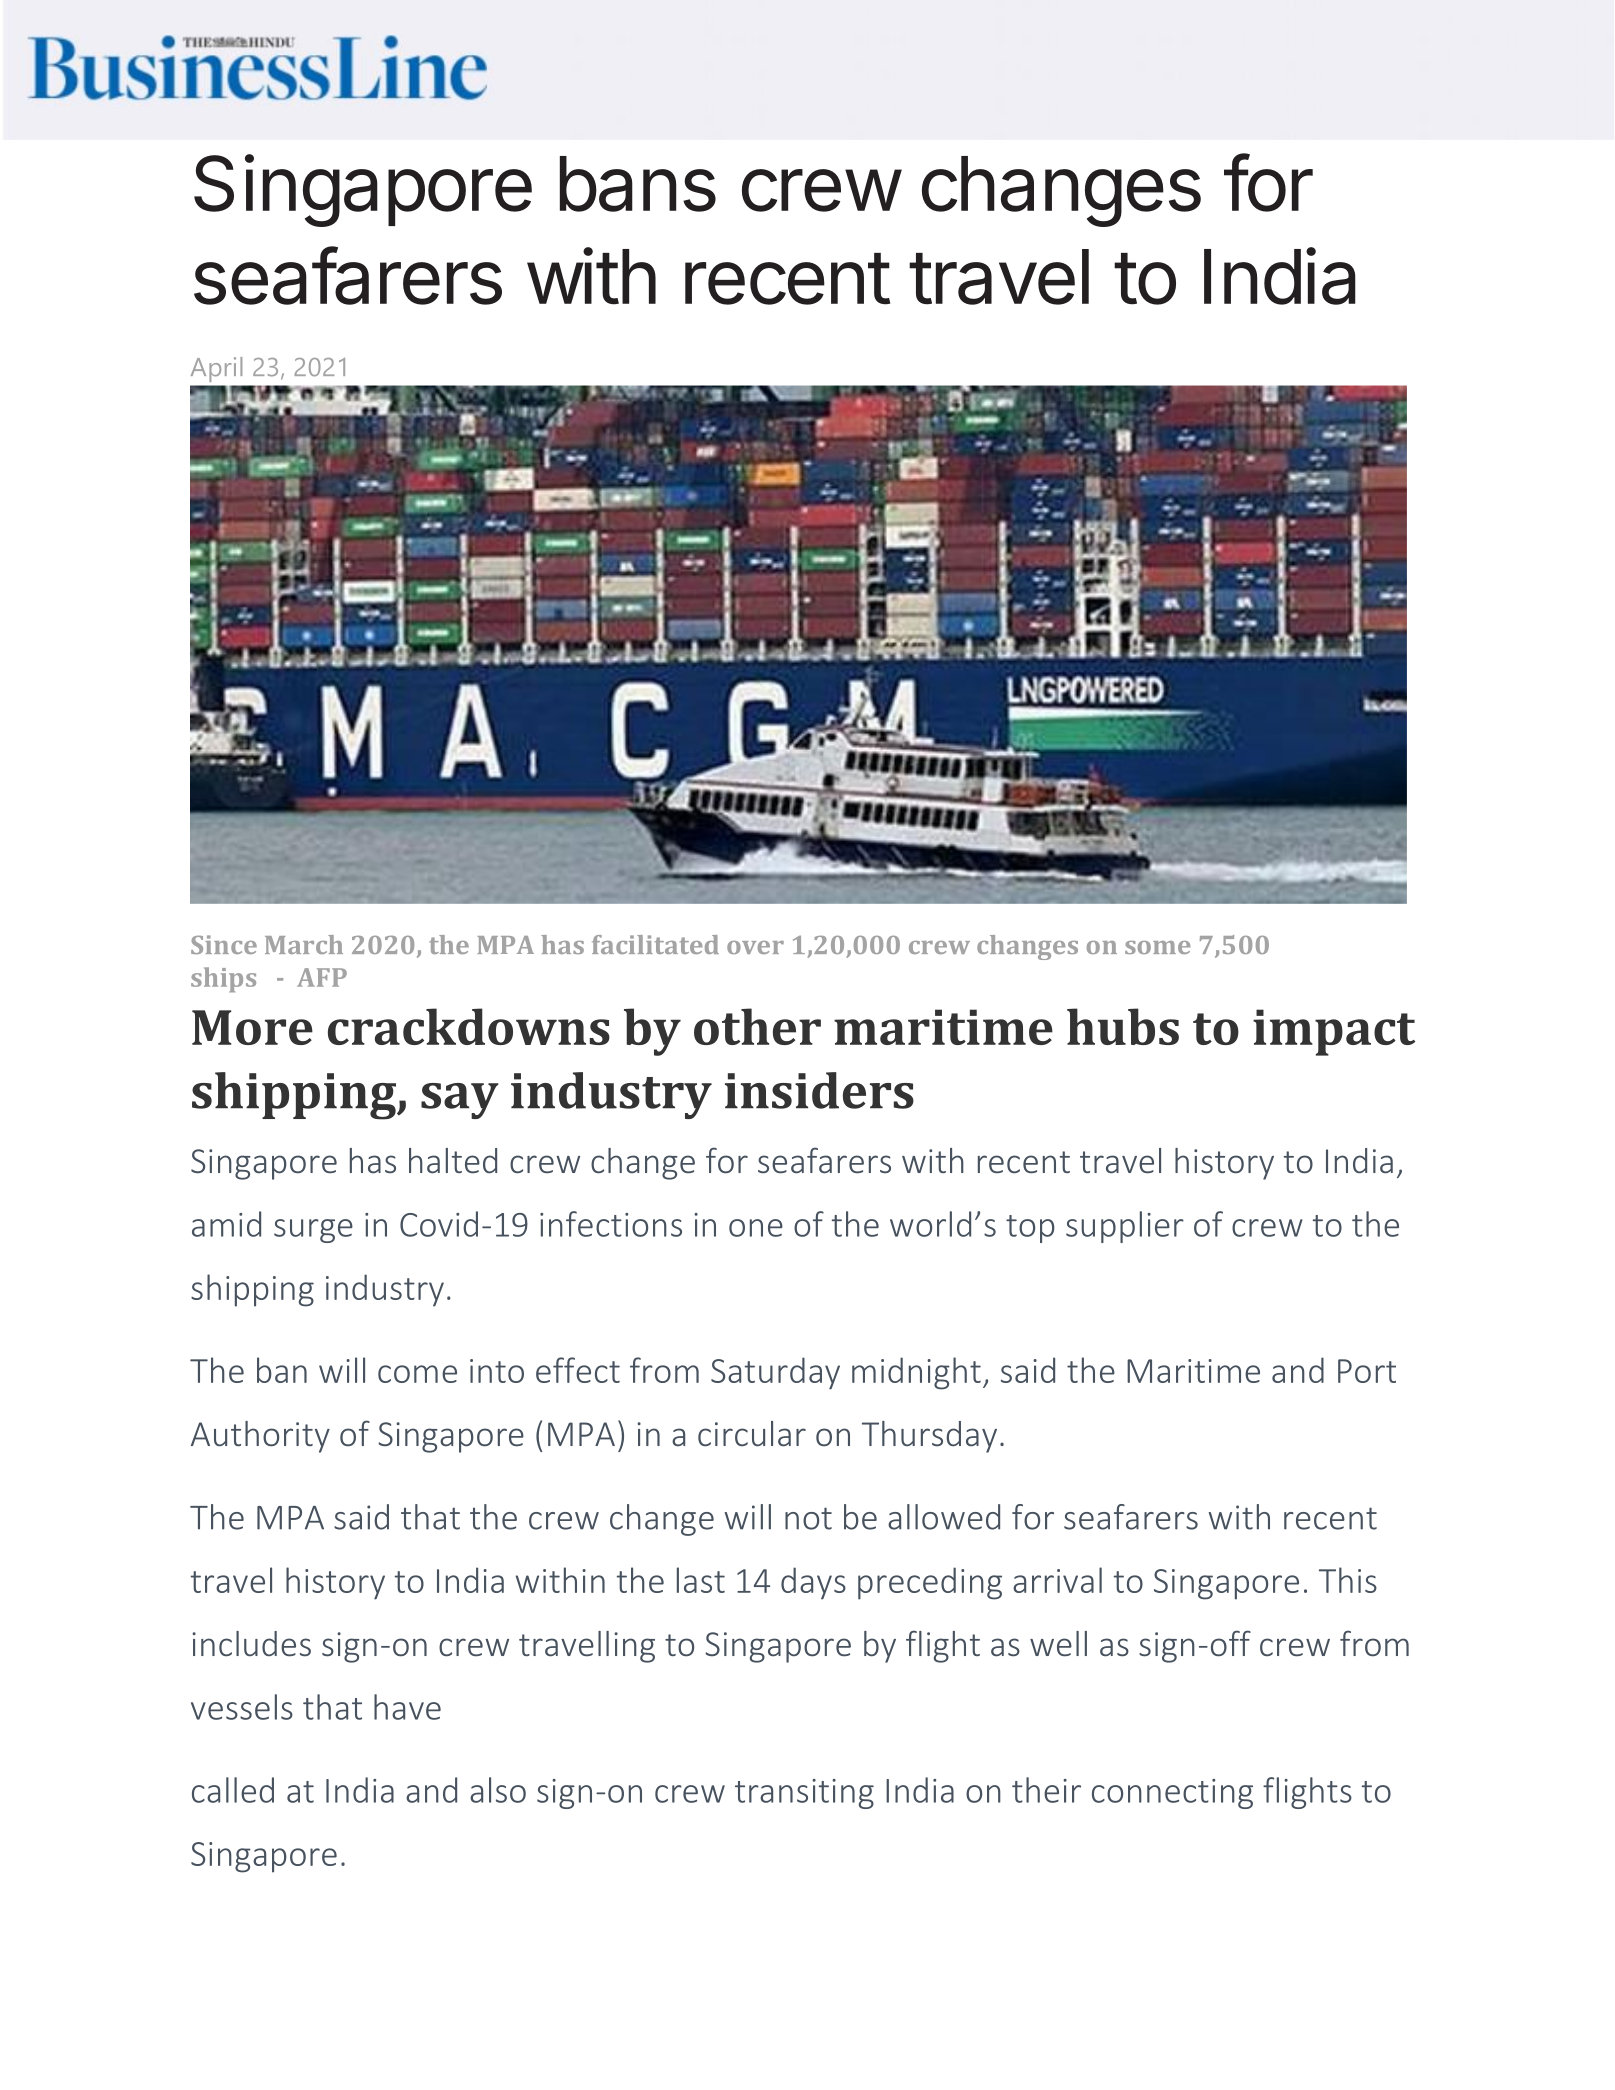  What do you see at coordinates (1157, 947) in the image?
I see `some` at bounding box center [1157, 947].
